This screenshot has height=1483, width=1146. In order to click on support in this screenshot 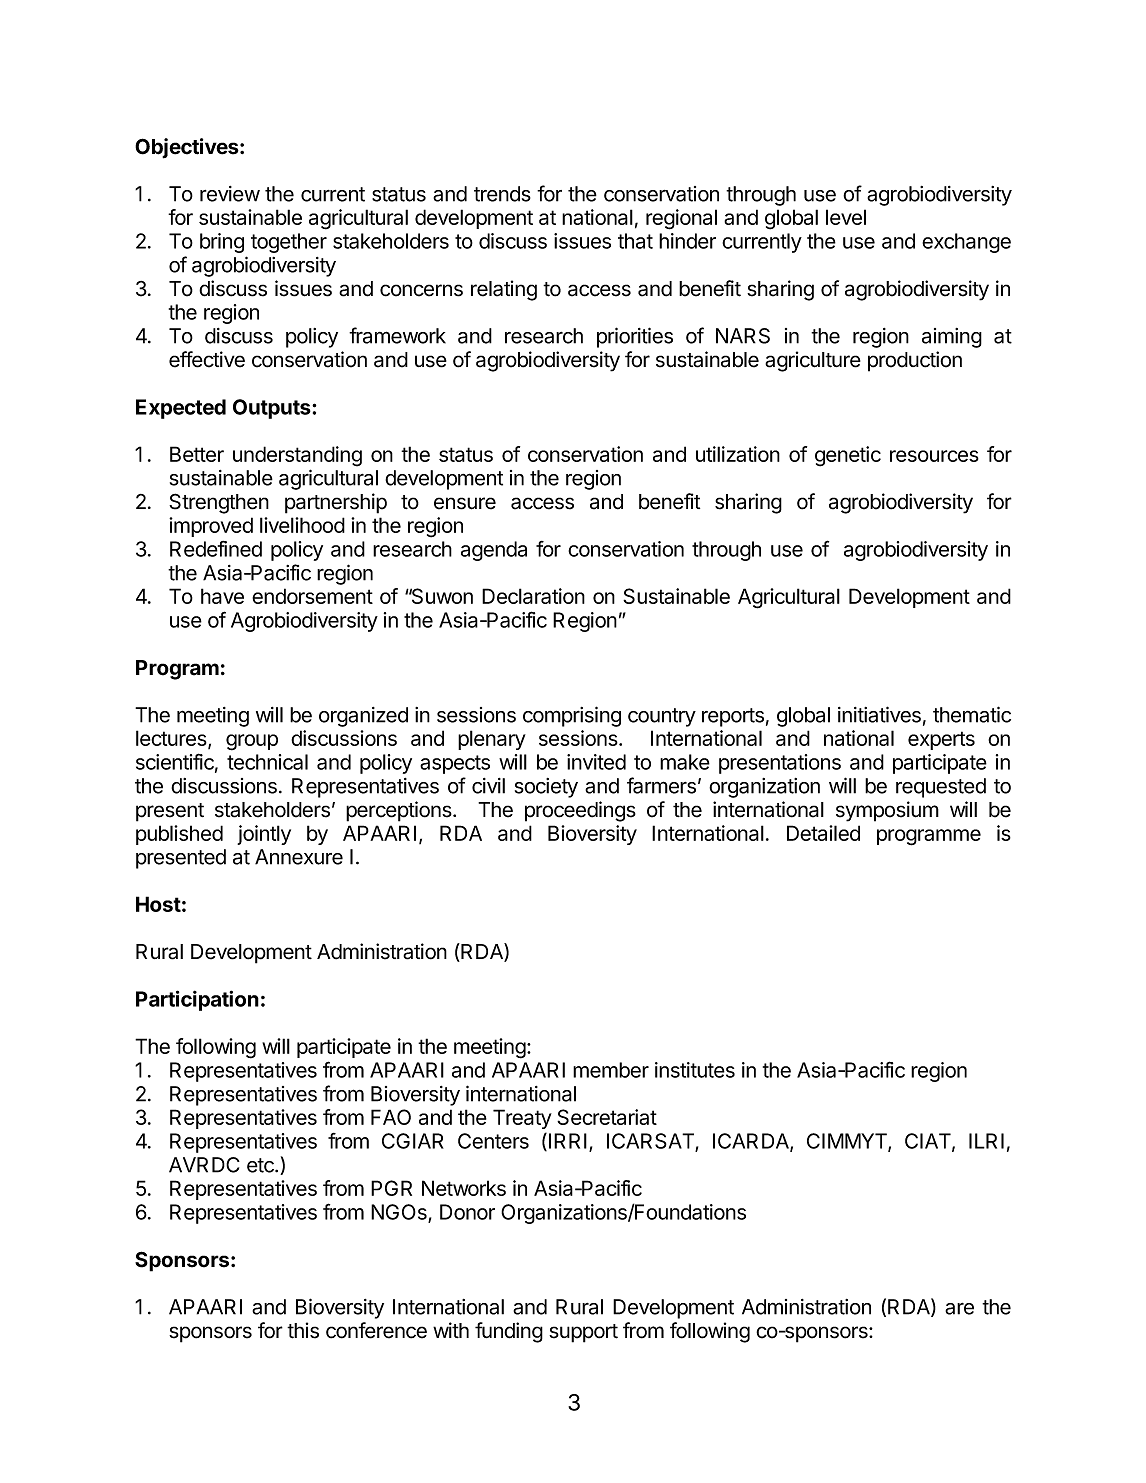, I will do `click(583, 1333)`.
